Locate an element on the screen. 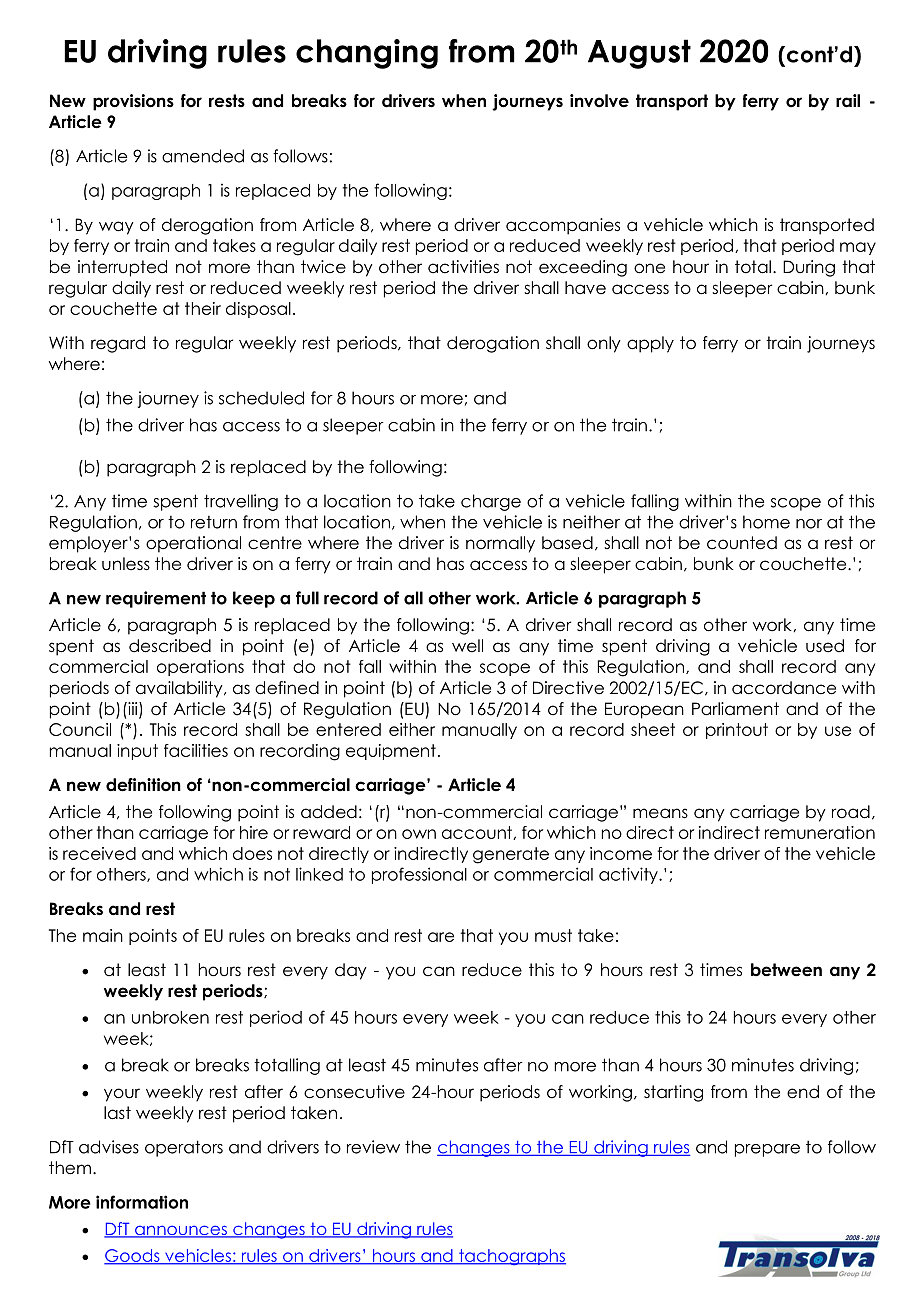  announces is located at coordinates (181, 1231).
